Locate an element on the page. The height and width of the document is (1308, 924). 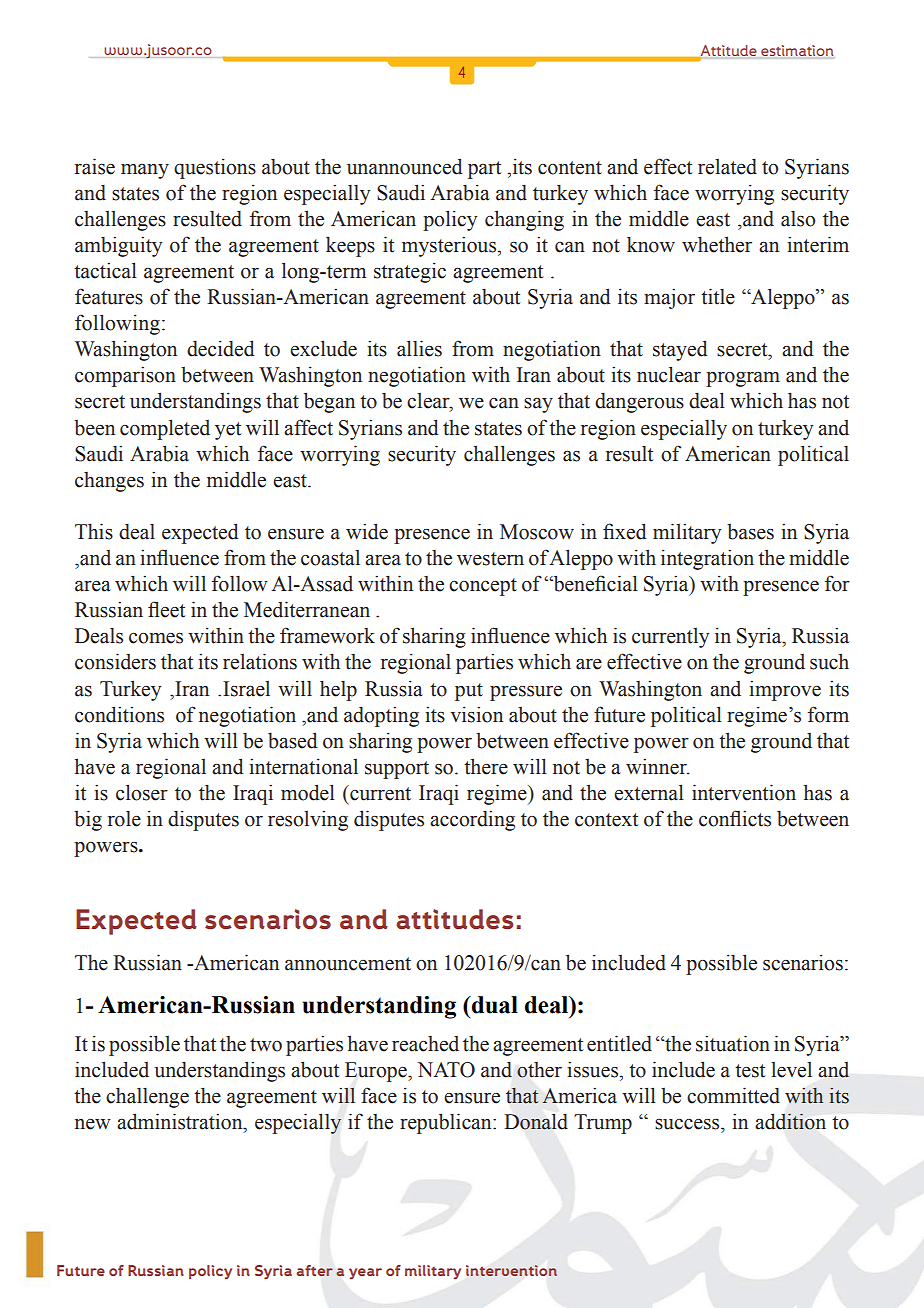
after is located at coordinates (314, 1270).
